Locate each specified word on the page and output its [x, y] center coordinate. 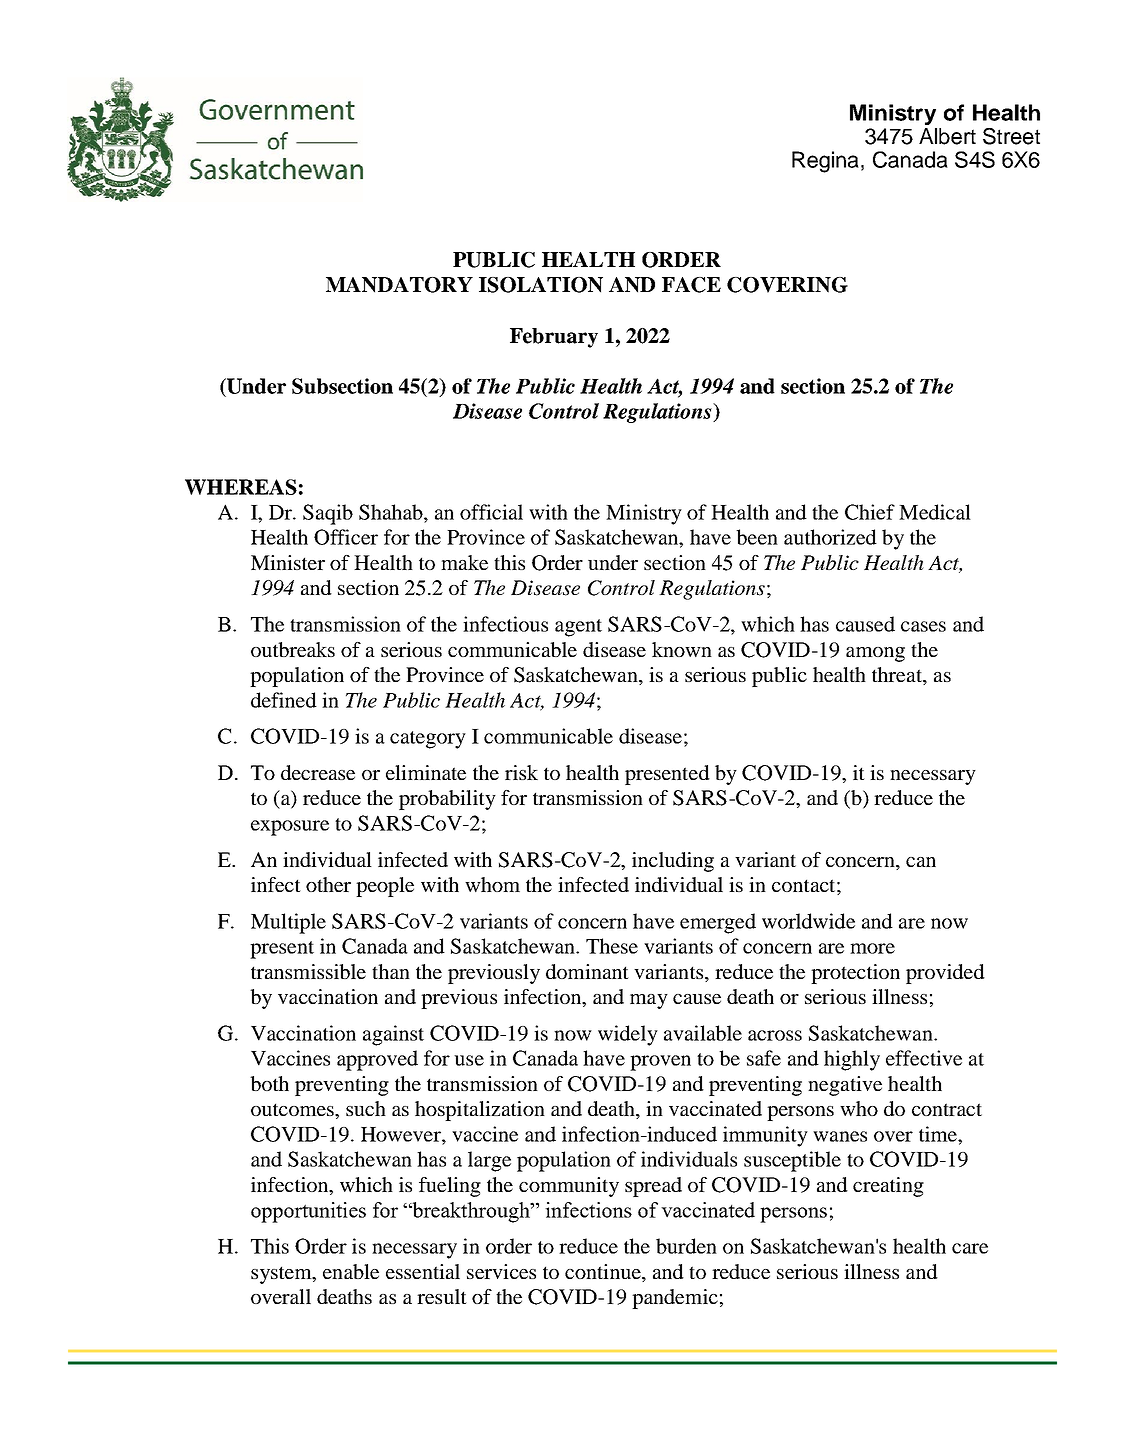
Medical [935, 512]
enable [351, 1271]
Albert [947, 136]
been [757, 537]
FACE [691, 285]
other [328, 884]
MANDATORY [399, 285]
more [872, 948]
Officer [346, 537]
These [612, 946]
